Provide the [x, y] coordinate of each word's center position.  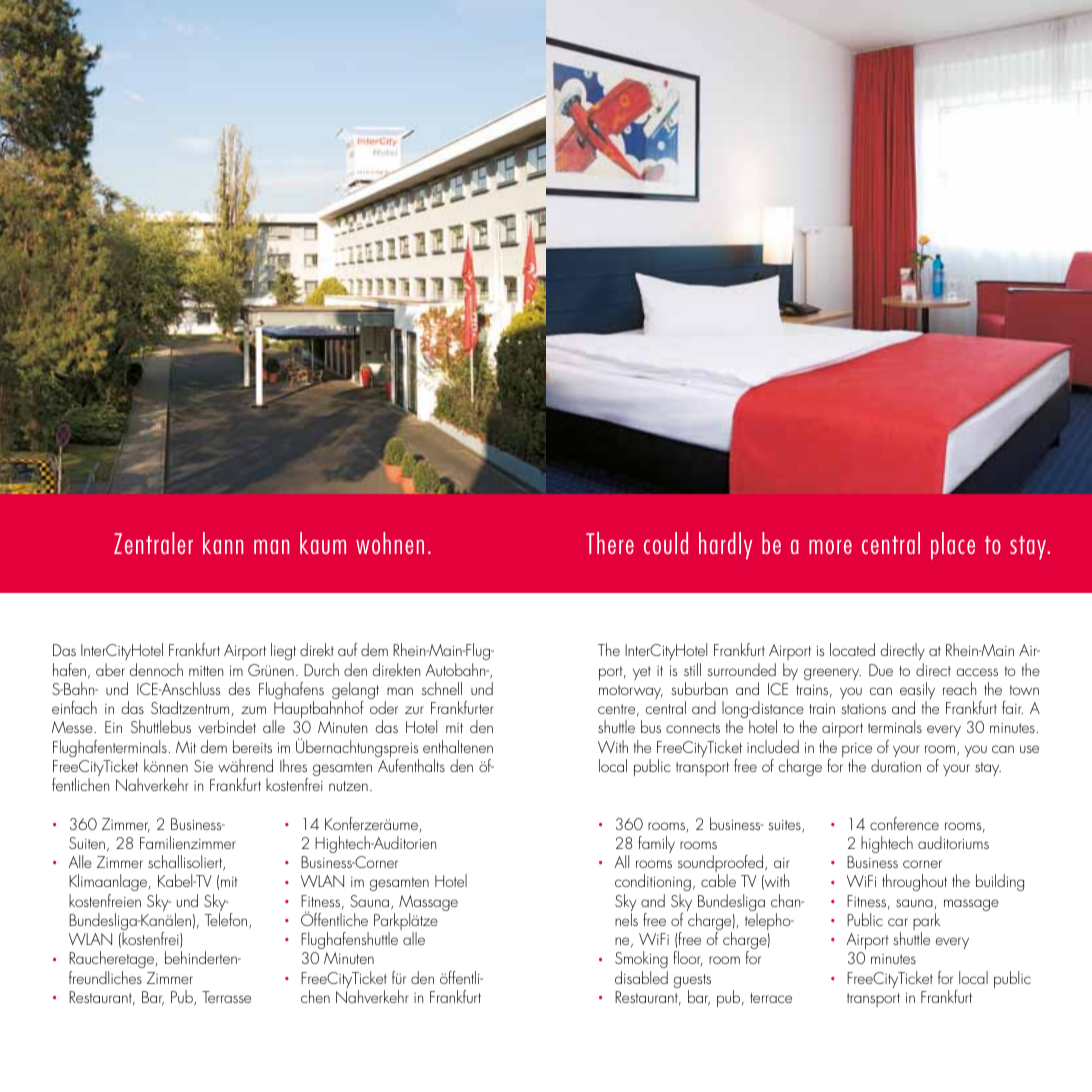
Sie [203, 766]
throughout [914, 882]
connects [693, 728]
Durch [321, 669]
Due [881, 670]
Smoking [641, 961]
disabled [641, 977]
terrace [771, 998]
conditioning [653, 882]
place [953, 546]
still [692, 669]
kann [223, 543]
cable [718, 880]
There [610, 543]
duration [896, 765]
